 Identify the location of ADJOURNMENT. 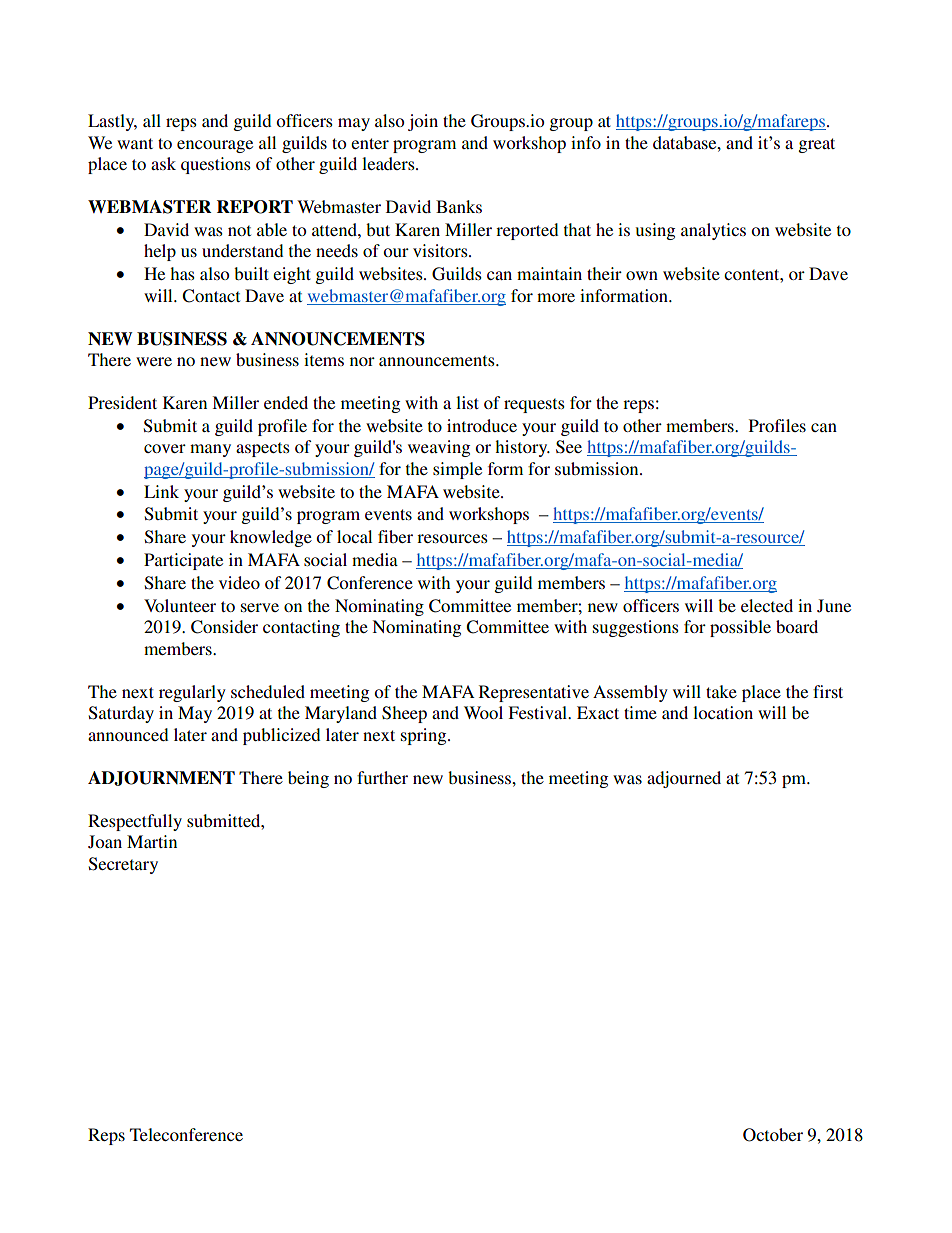
(161, 778).
